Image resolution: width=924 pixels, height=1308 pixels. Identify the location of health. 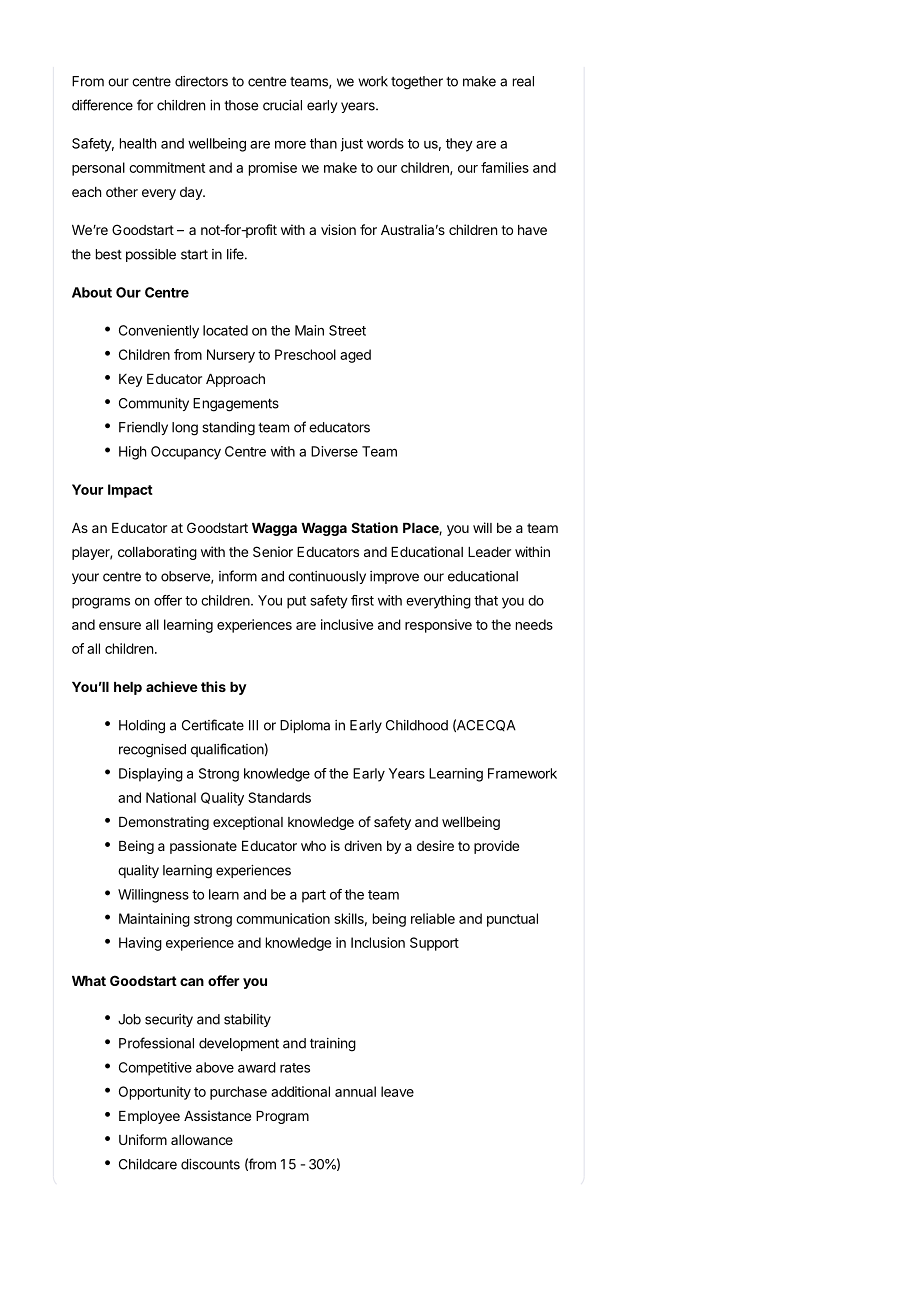
(138, 143).
